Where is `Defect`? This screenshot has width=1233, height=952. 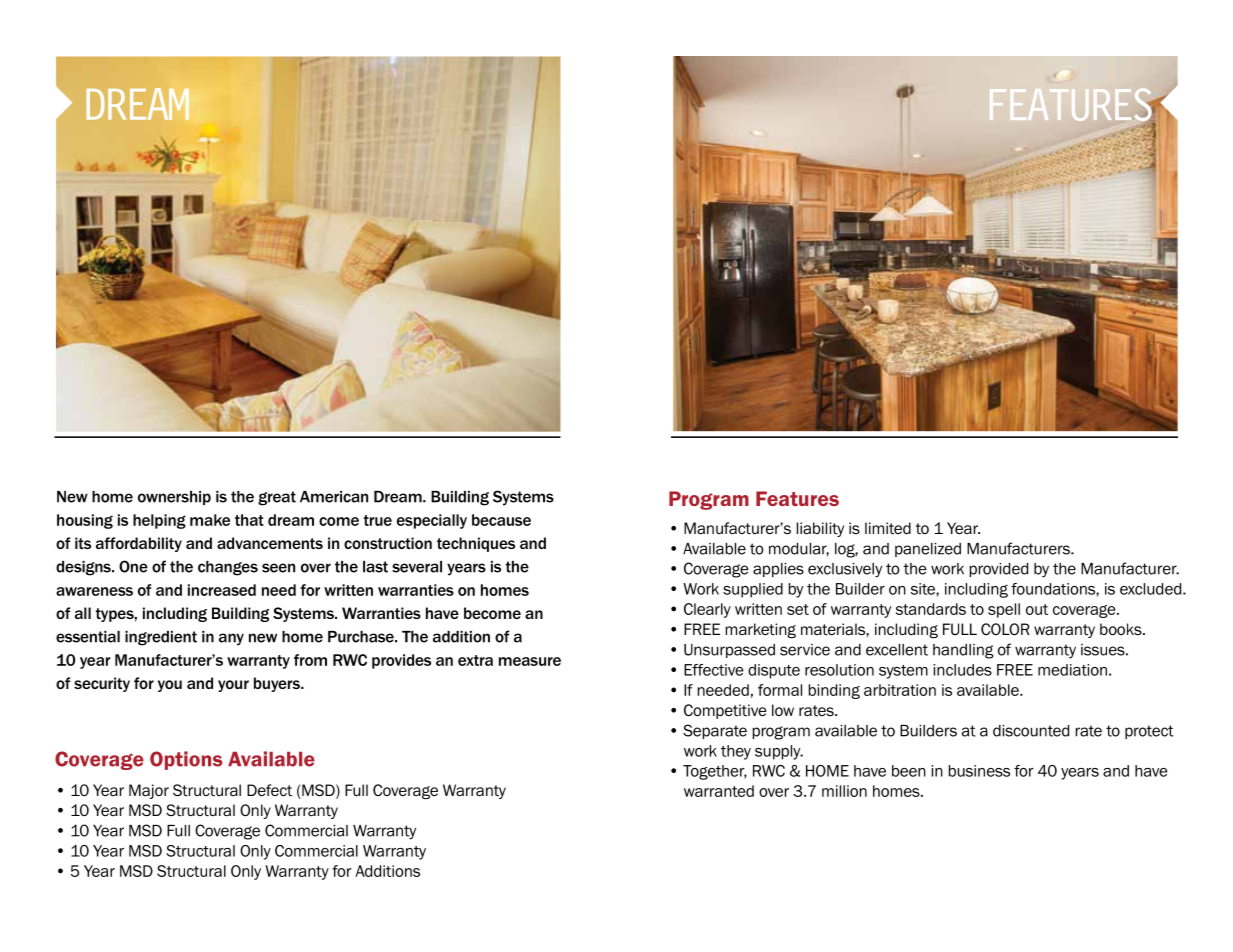
Defect is located at coordinates (269, 790).
